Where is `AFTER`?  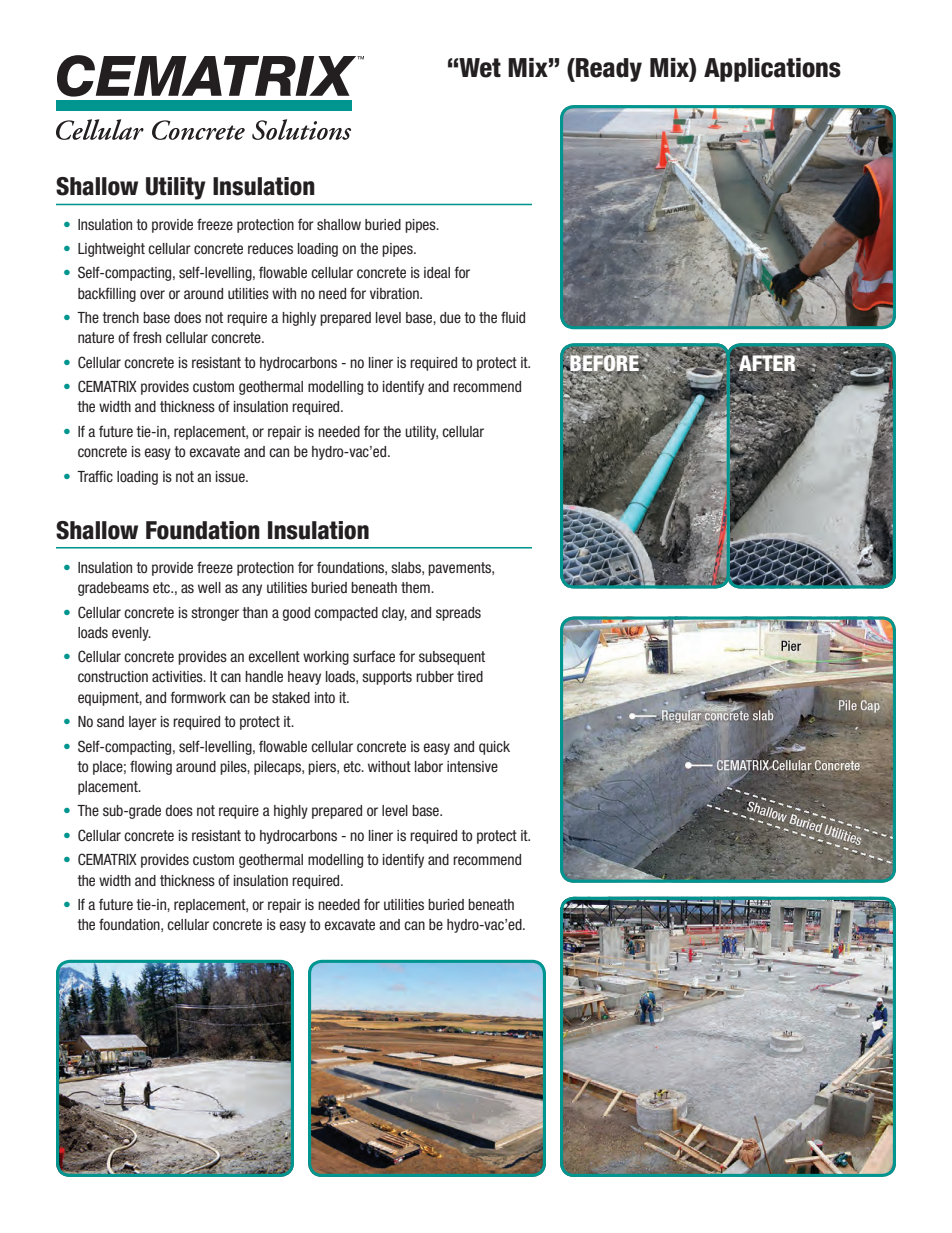 AFTER is located at coordinates (768, 362).
